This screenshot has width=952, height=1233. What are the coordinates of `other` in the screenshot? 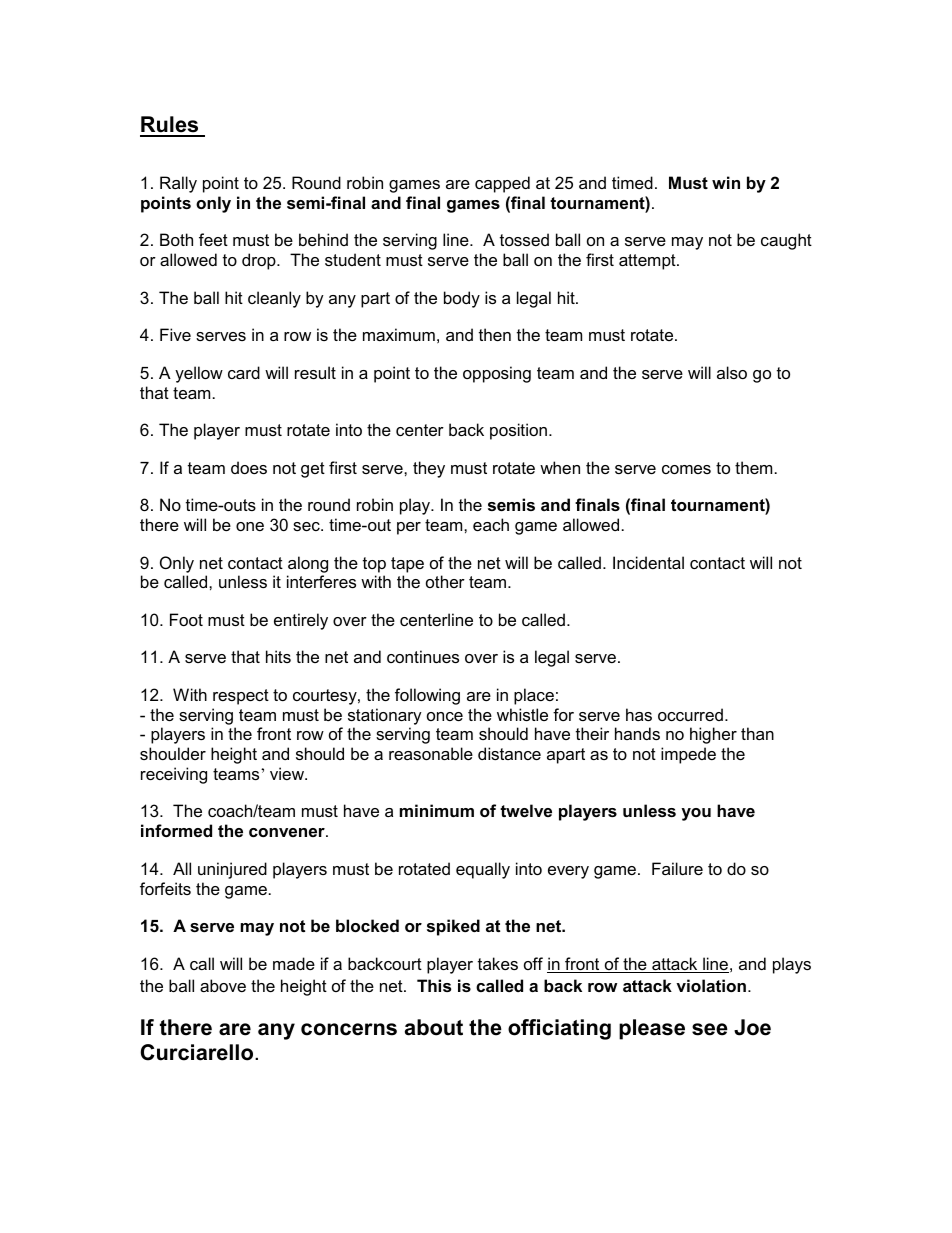 It's located at (445, 581).
